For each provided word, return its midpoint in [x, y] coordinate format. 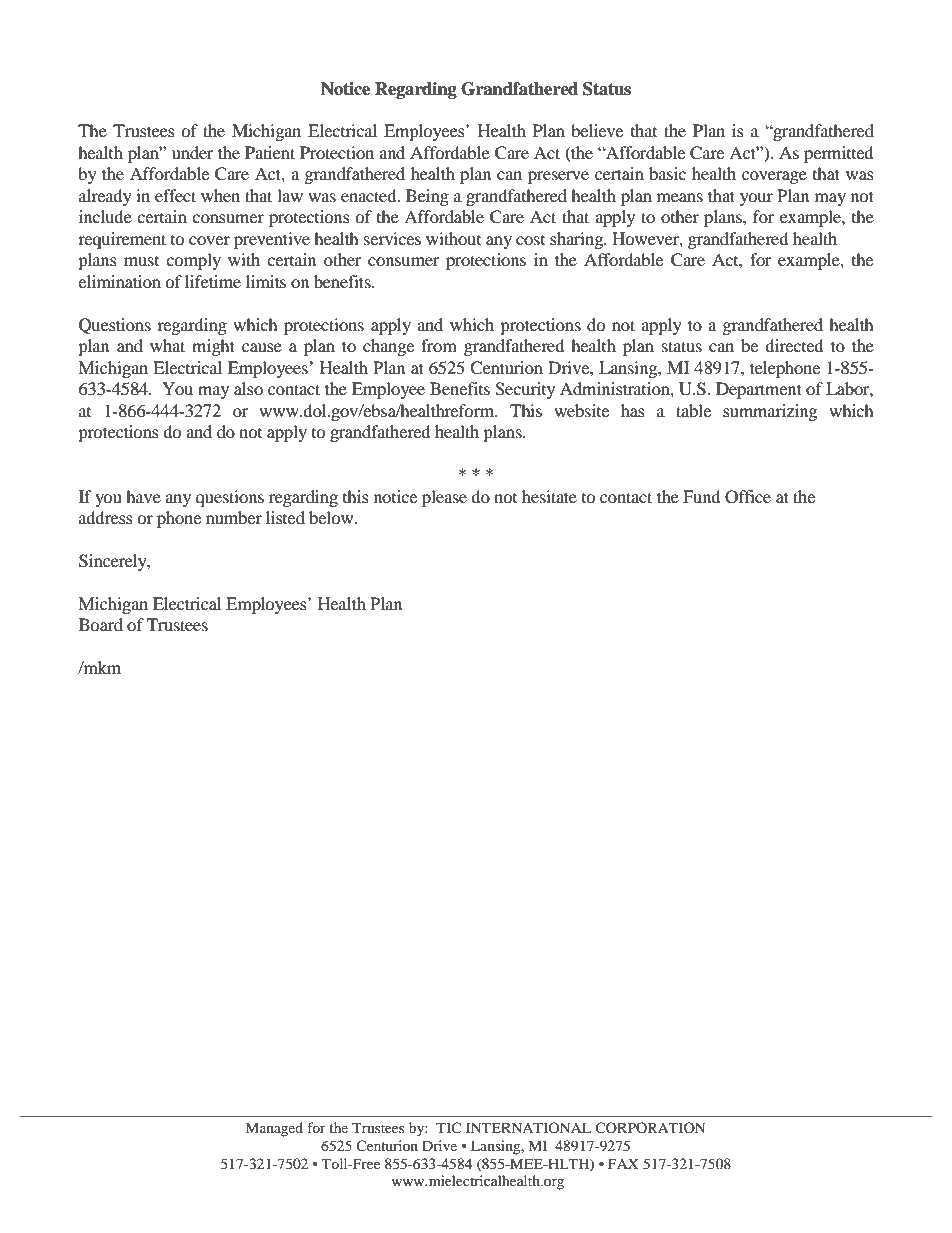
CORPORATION [650, 1127]
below [332, 517]
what [167, 345]
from [439, 345]
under [193, 152]
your [756, 199]
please [444, 498]
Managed [274, 1129]
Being [427, 197]
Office [748, 497]
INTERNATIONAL [528, 1127]
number [234, 517]
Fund [702, 496]
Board [101, 624]
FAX [623, 1163]
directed [794, 345]
